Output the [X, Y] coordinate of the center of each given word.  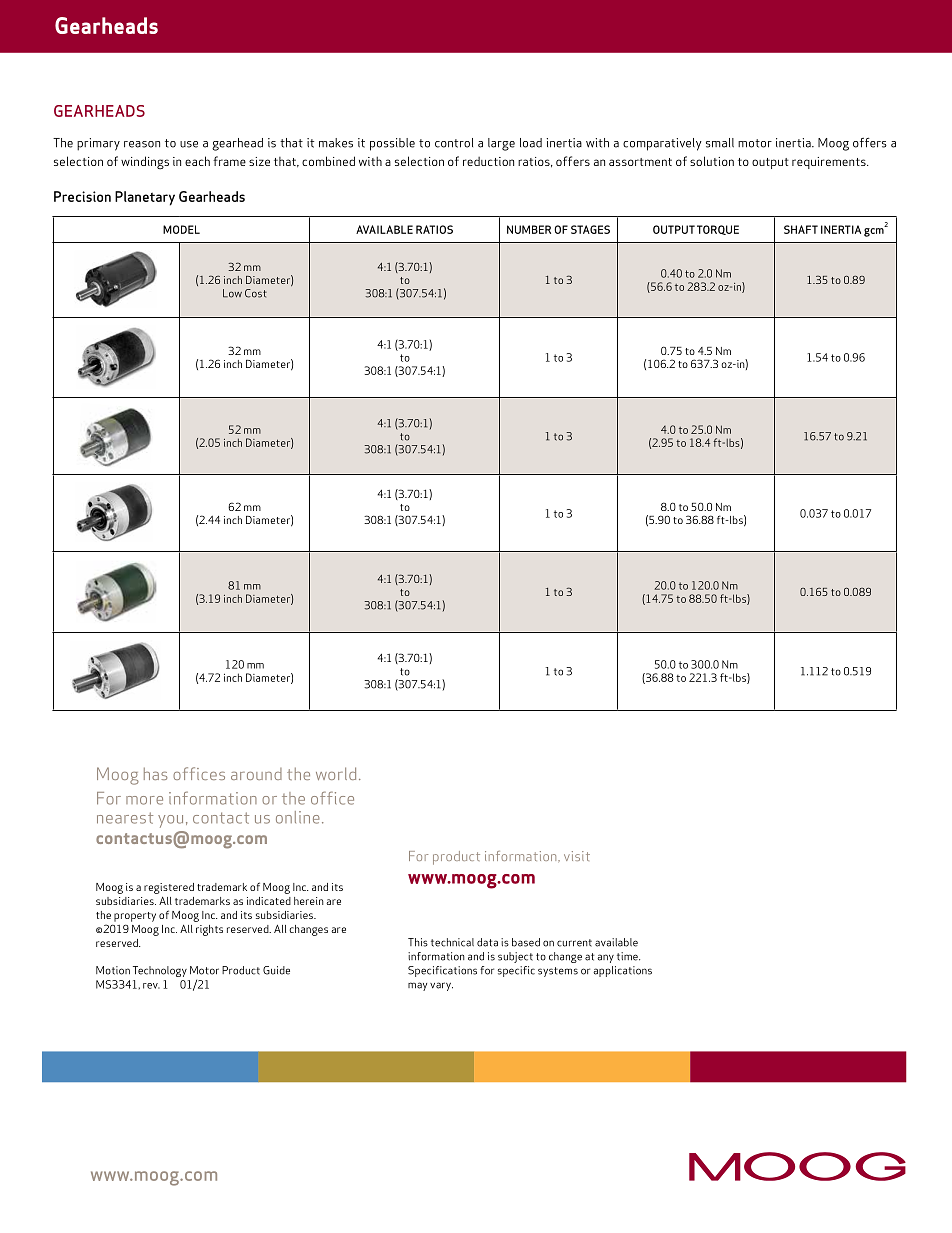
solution [712, 161]
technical [452, 942]
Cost [256, 293]
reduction [488, 161]
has [155, 773]
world [336, 773]
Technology [160, 971]
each [197, 161]
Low [232, 293]
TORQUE [718, 230]
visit [577, 856]
